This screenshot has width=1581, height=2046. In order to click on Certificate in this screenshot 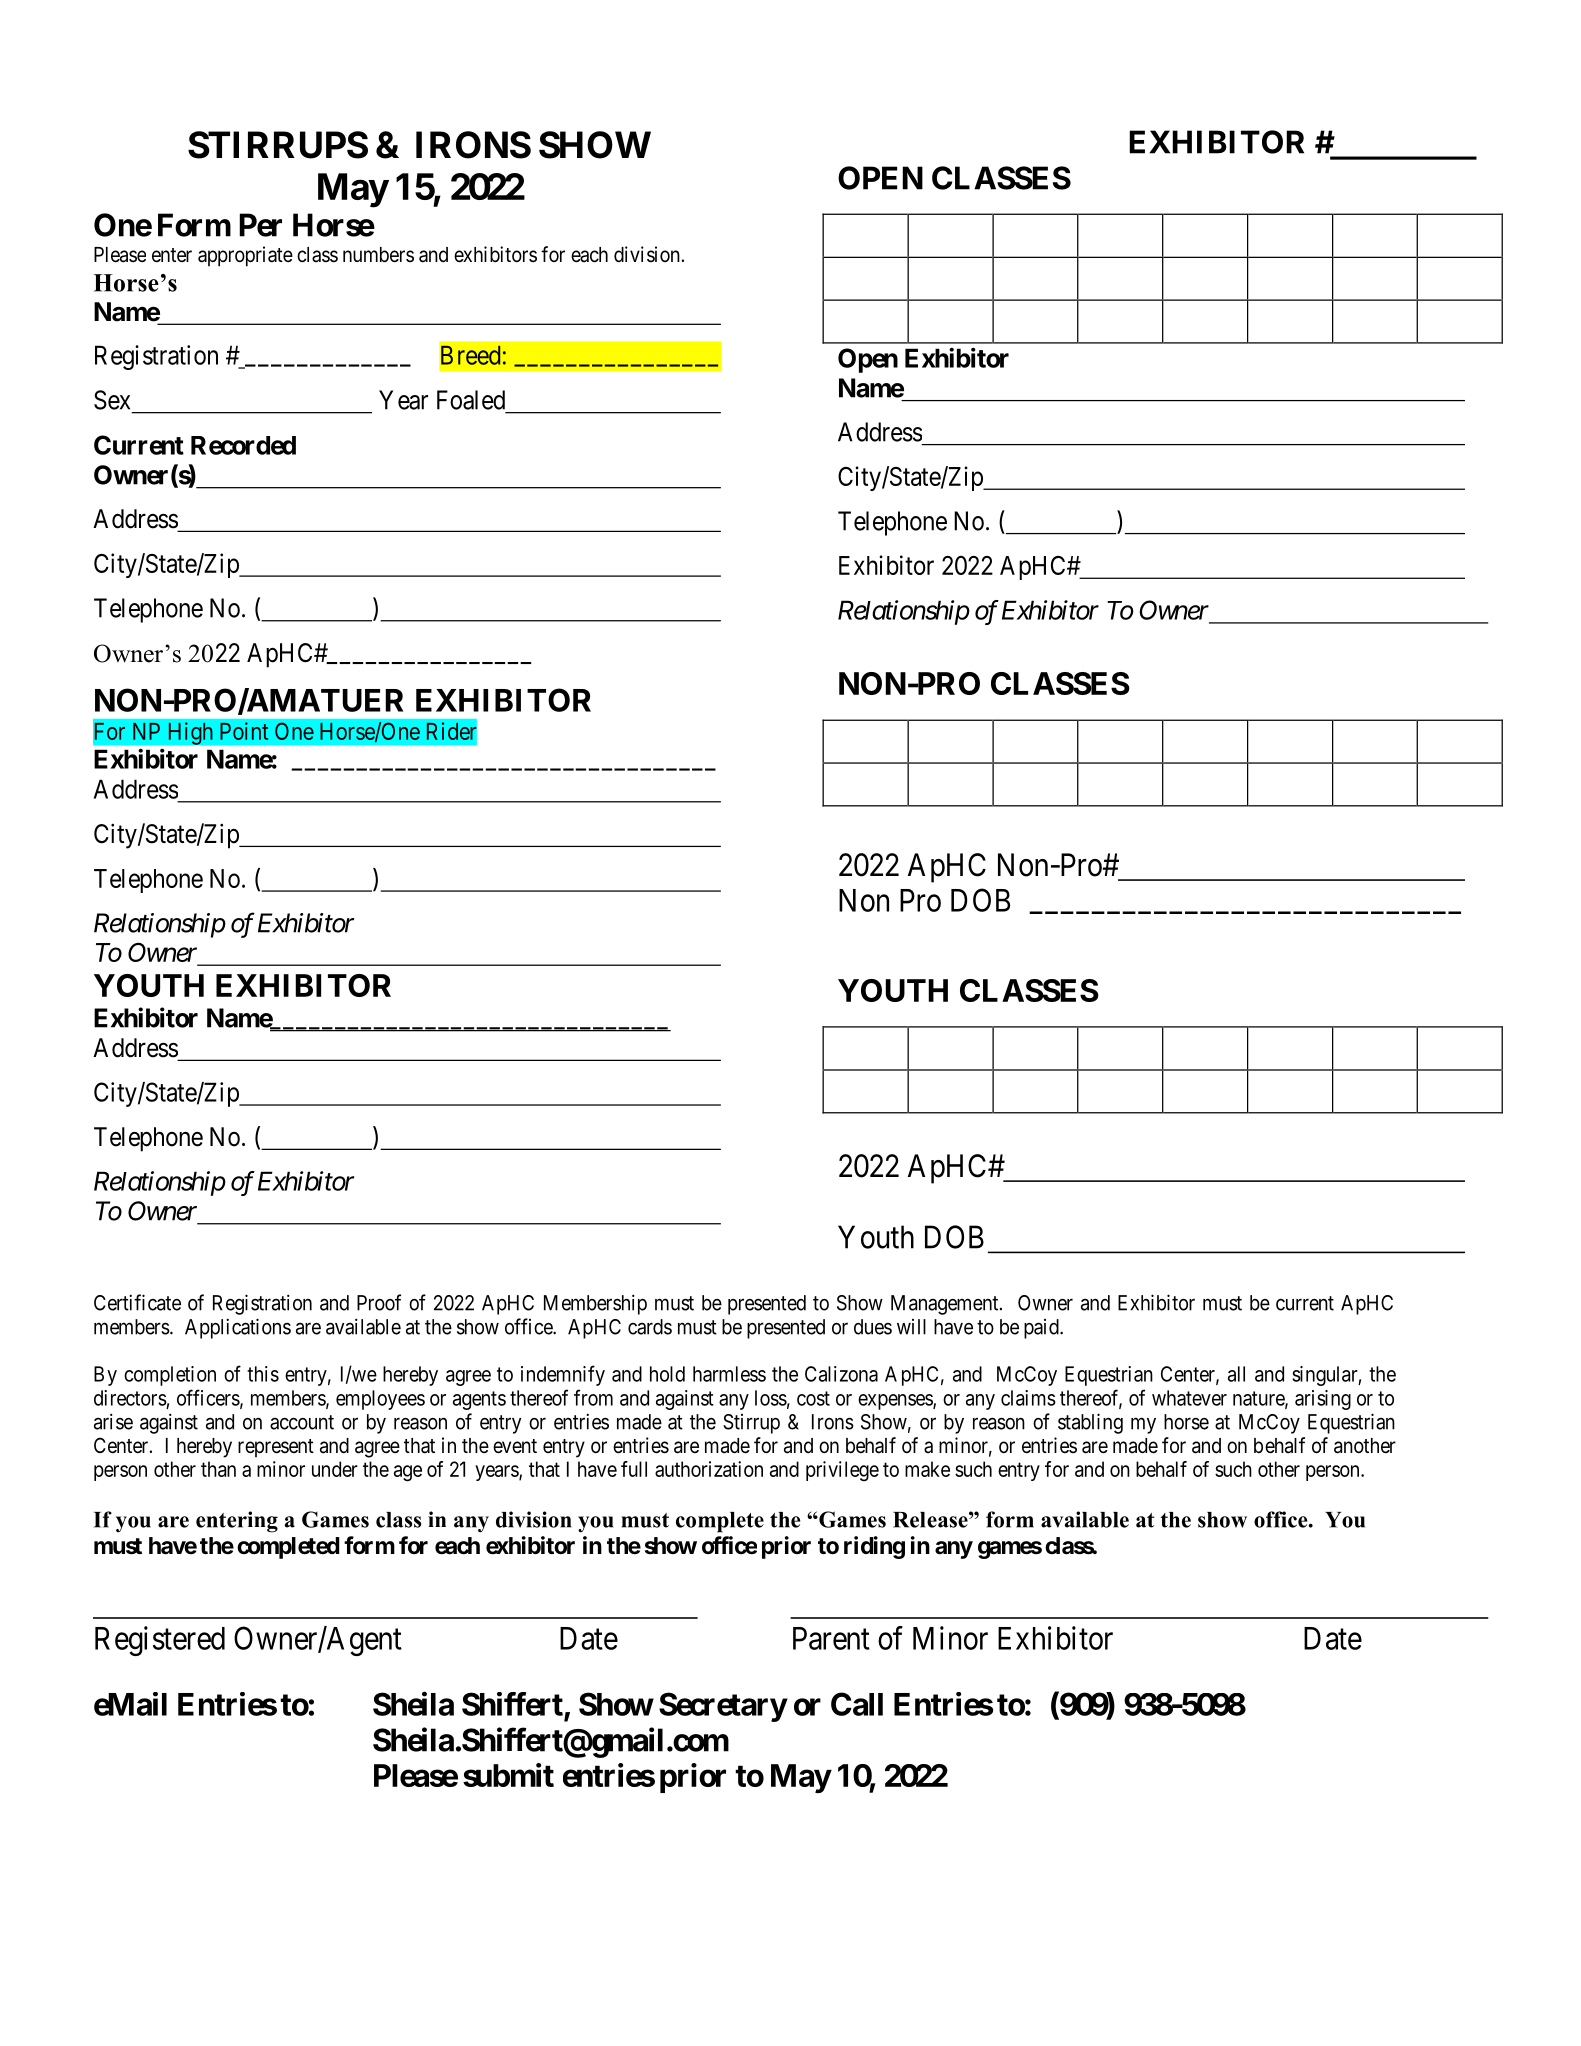, I will do `click(137, 1302)`.
